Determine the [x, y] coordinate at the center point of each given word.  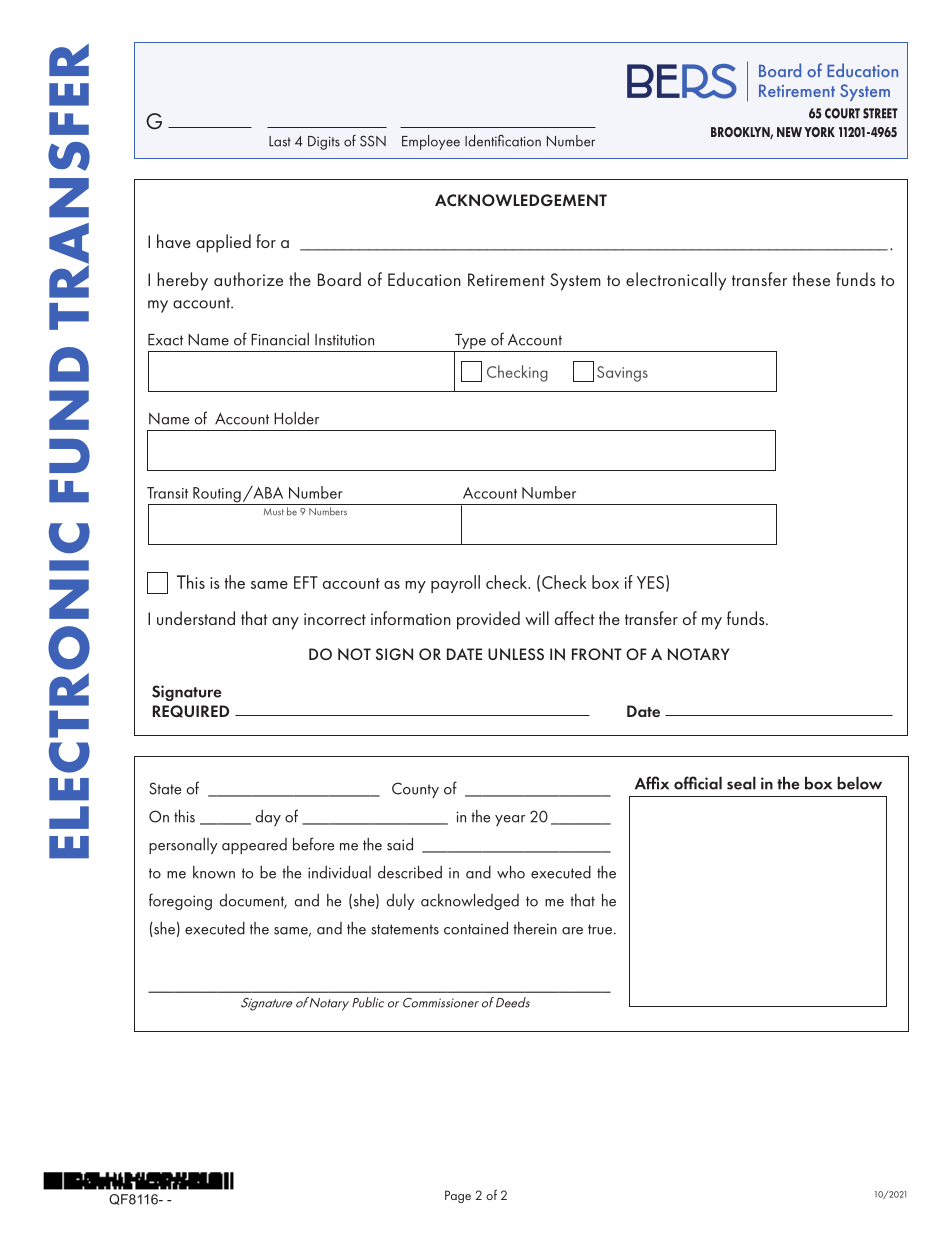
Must [274, 512]
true [601, 929]
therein [535, 928]
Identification [503, 141]
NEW [789, 132]
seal [741, 783]
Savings [622, 374]
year [510, 820]
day [268, 818]
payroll [455, 584]
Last [280, 141]
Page [458, 1196]
